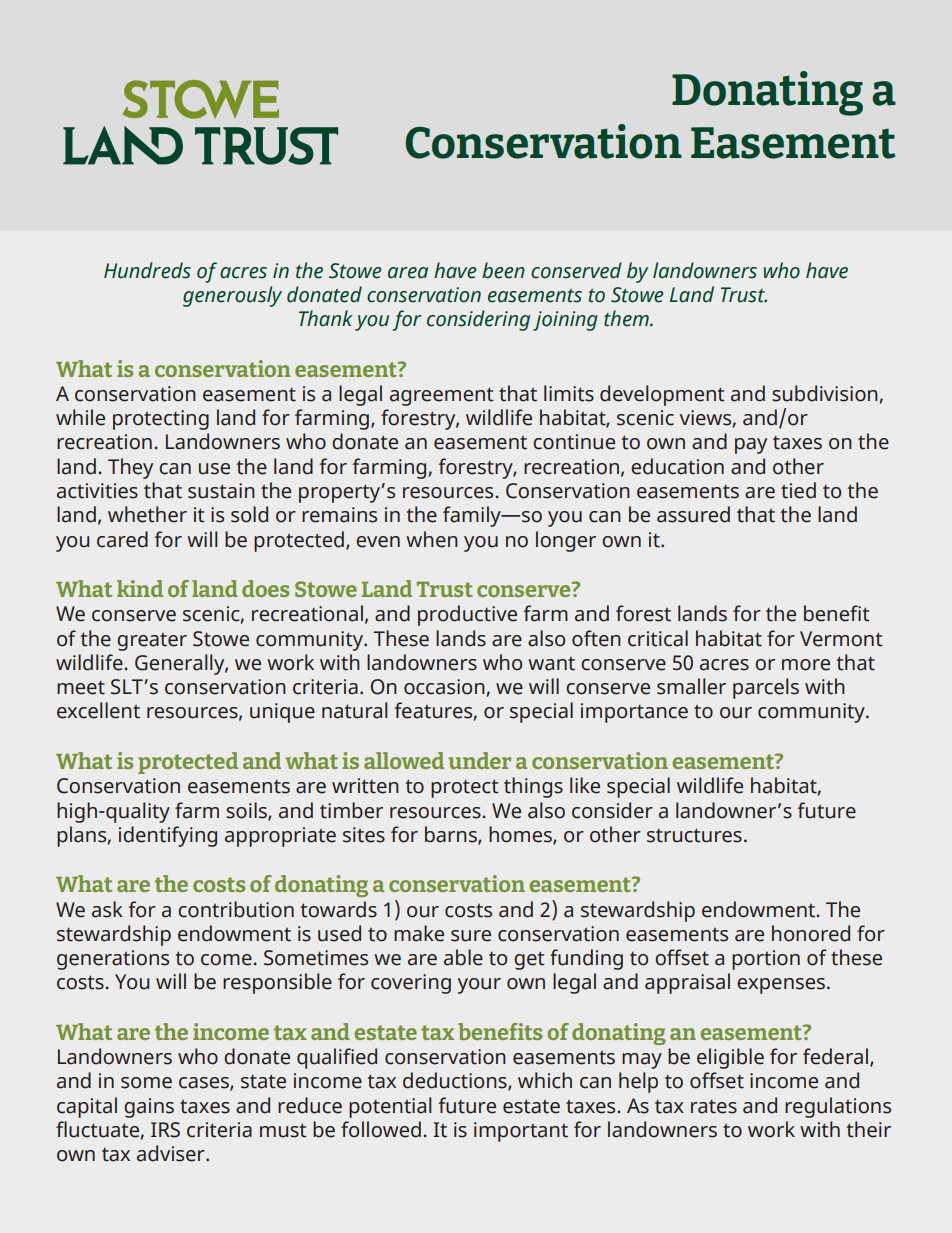 Image resolution: width=952 pixels, height=1233 pixels. What do you see at coordinates (419, 933) in the screenshot?
I see `make` at bounding box center [419, 933].
